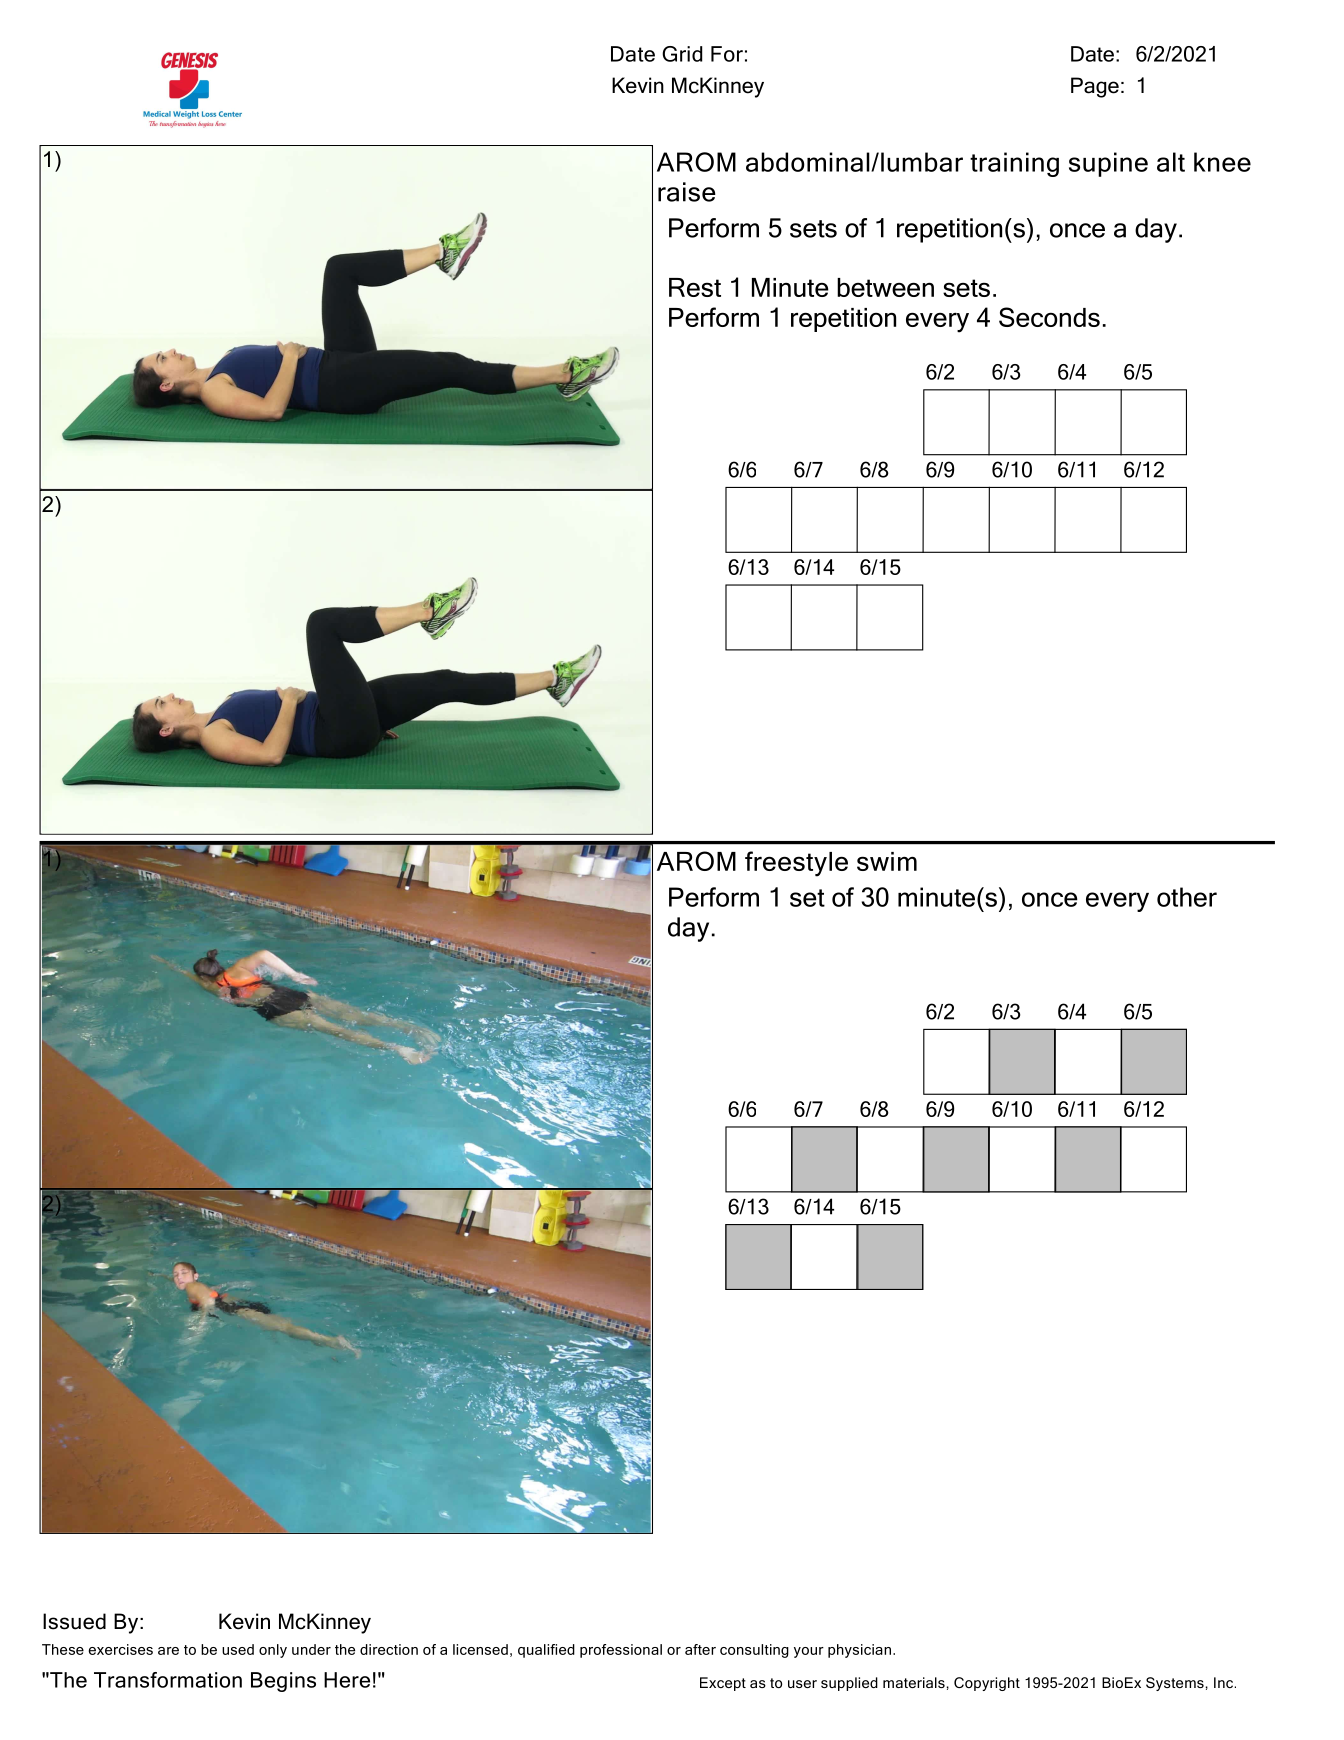  What do you see at coordinates (1187, 897) in the document?
I see `other` at bounding box center [1187, 897].
